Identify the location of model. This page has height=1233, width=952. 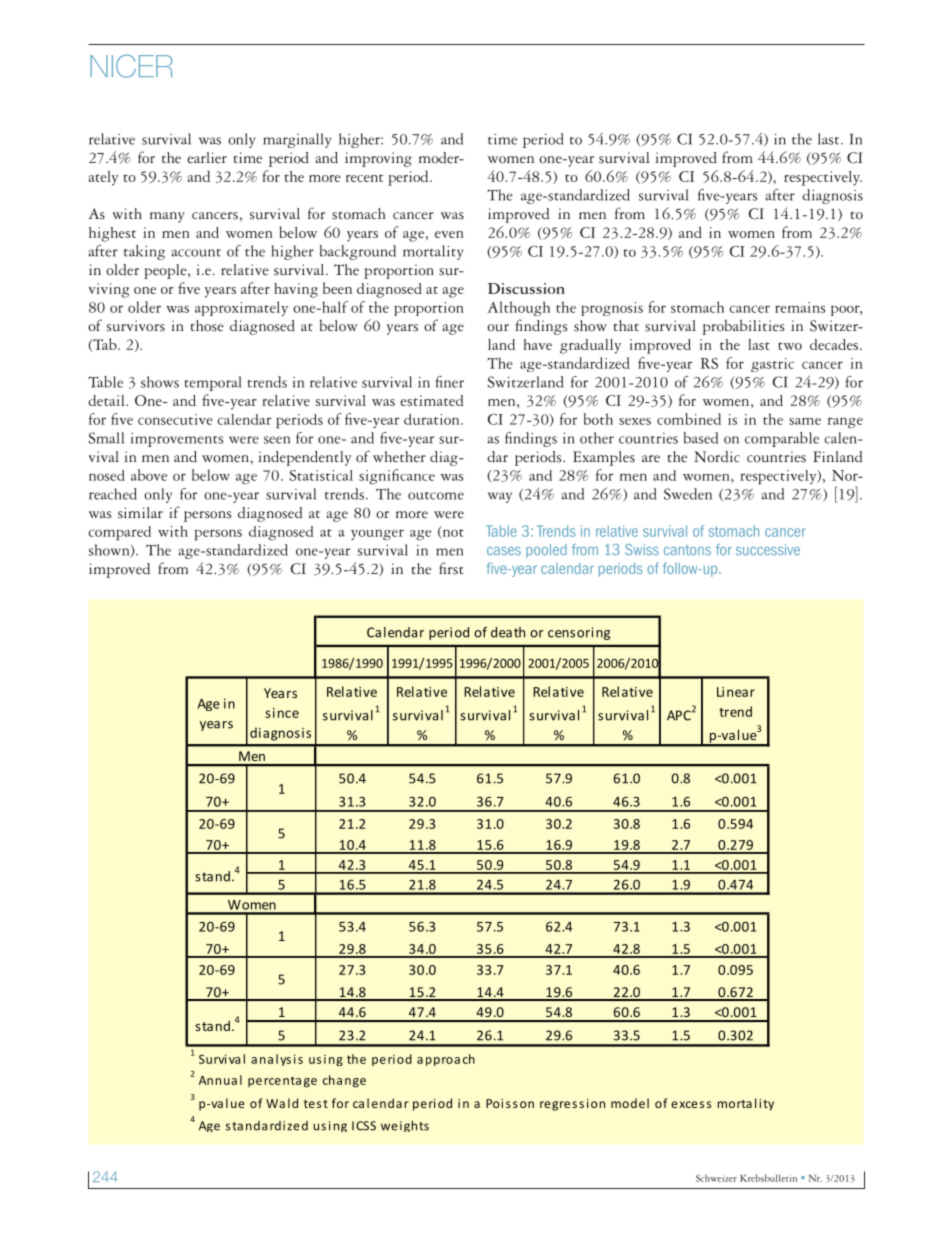
(630, 1103).
